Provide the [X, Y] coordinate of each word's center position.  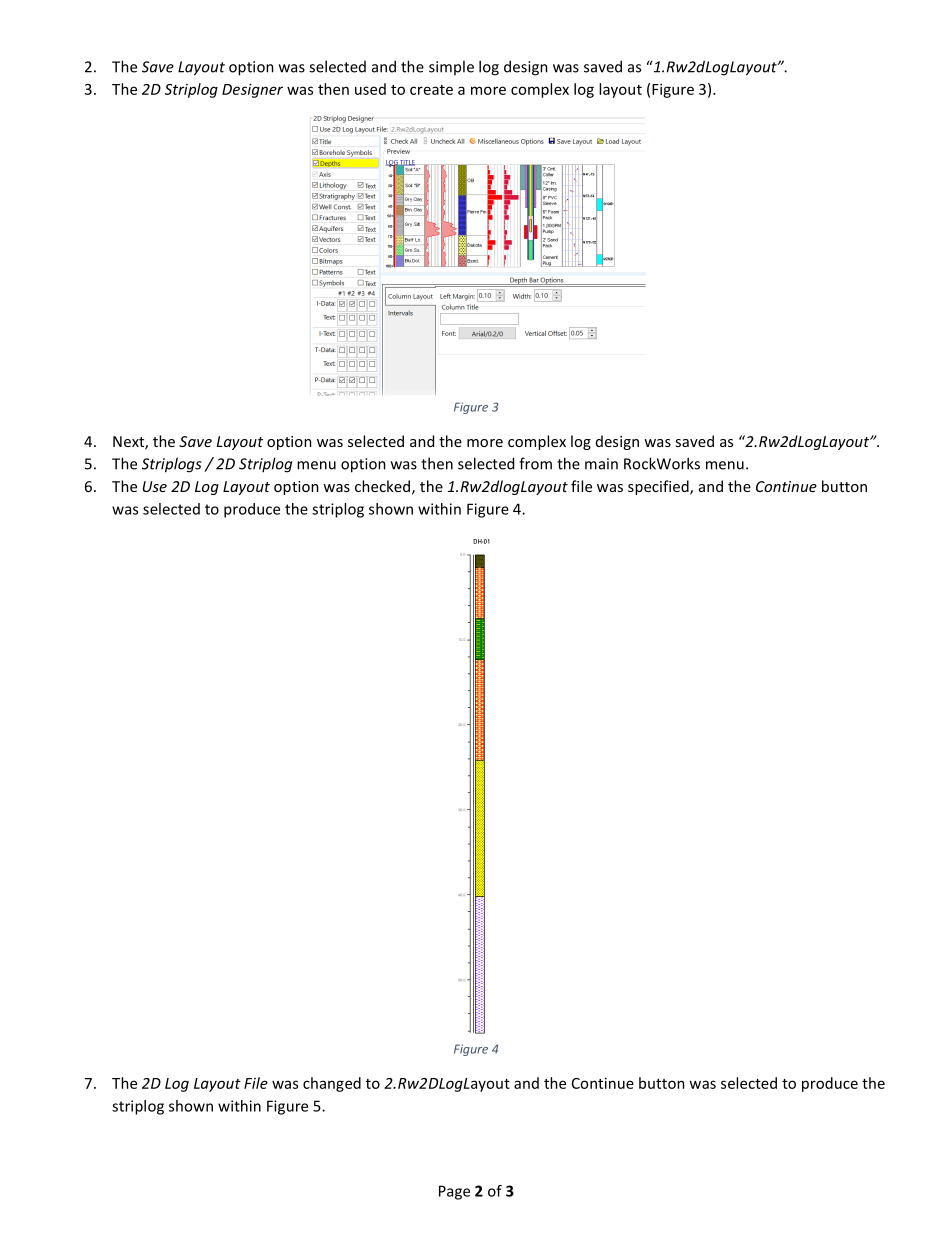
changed [332, 1084]
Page [454, 1192]
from [535, 463]
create [431, 90]
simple [451, 67]
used [370, 89]
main [601, 464]
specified [659, 487]
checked [382, 486]
